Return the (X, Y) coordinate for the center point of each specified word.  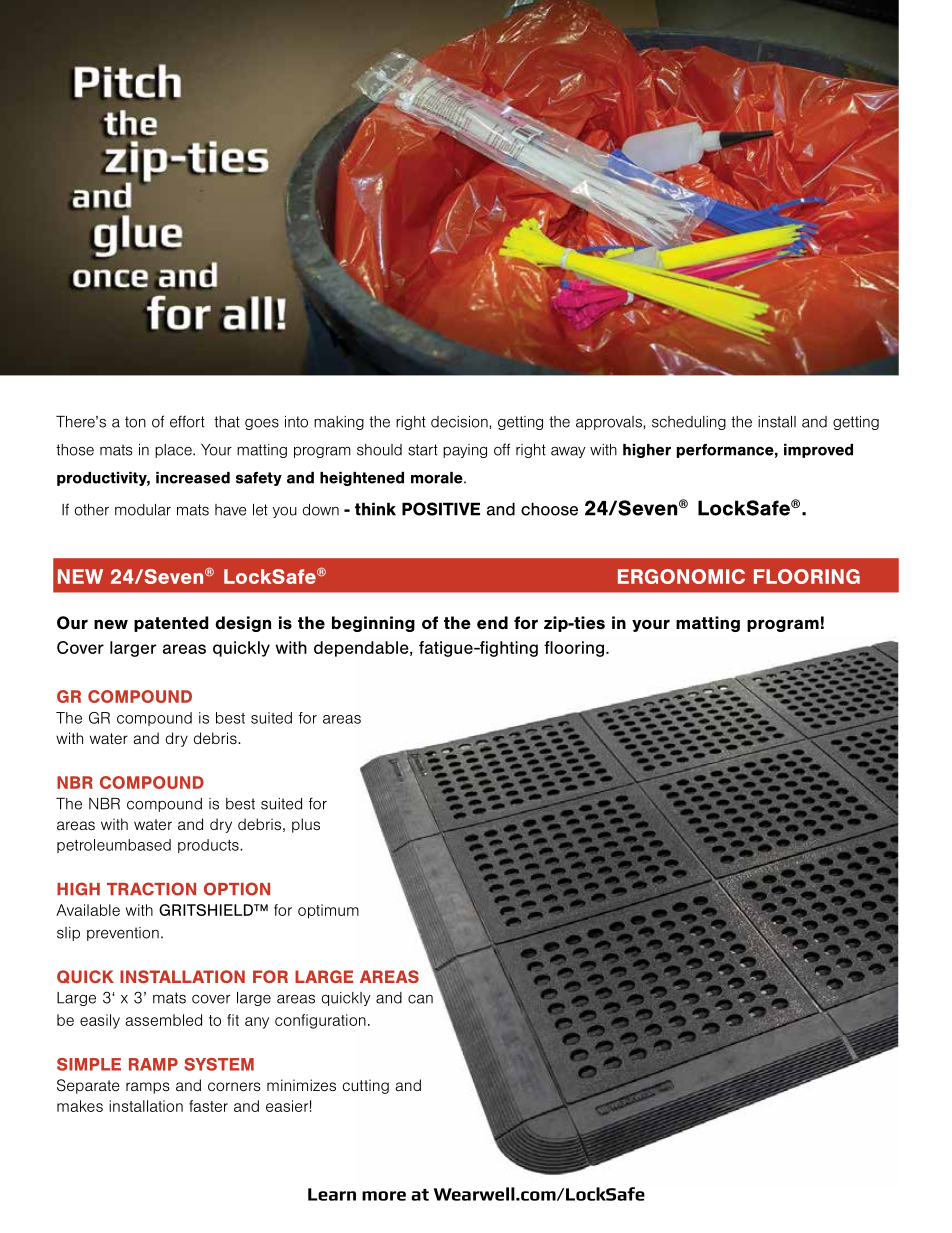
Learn (332, 1194)
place (174, 451)
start (423, 450)
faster (208, 1106)
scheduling (689, 423)
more (384, 1196)
